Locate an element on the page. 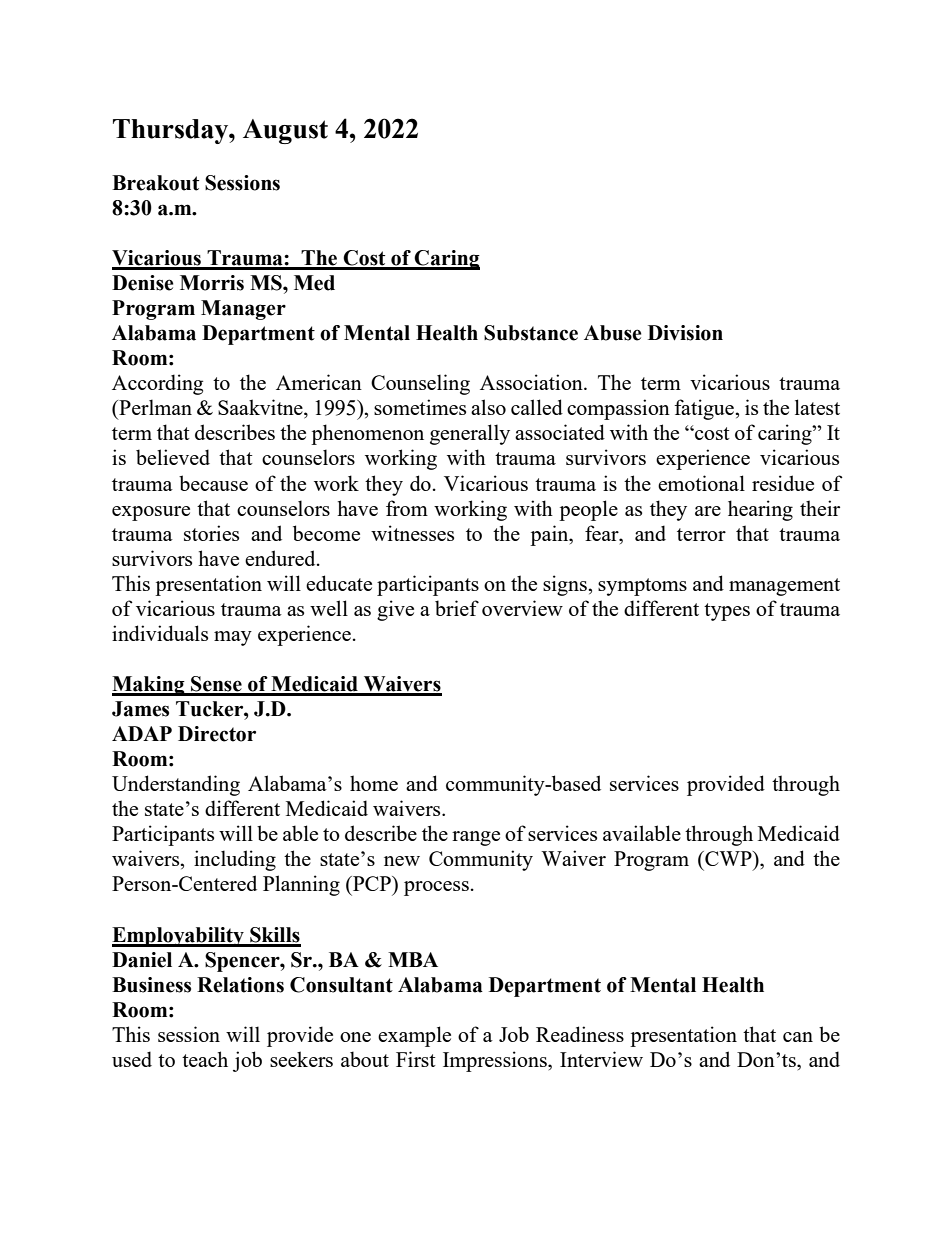  Breakout is located at coordinates (155, 183).
